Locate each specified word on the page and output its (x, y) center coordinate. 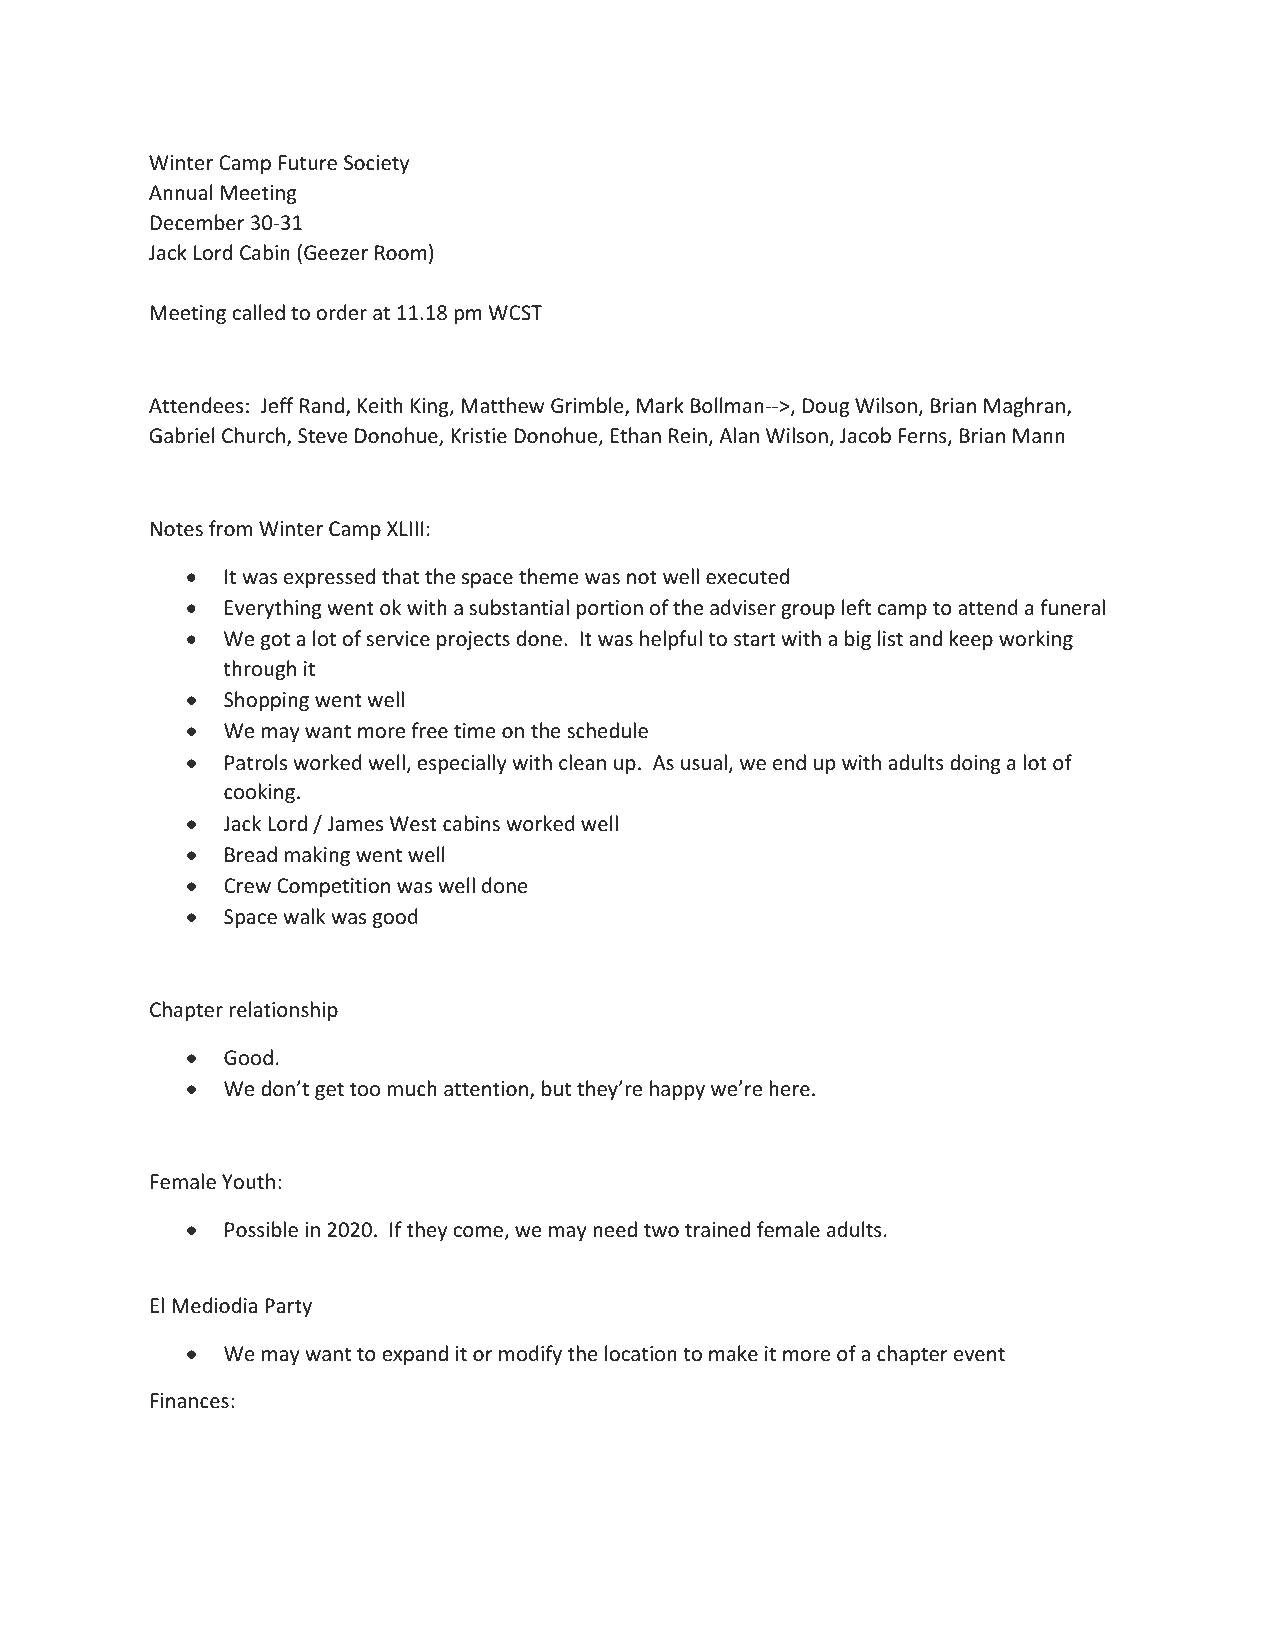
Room (401, 253)
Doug (826, 407)
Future (308, 163)
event (979, 1354)
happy (677, 1090)
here (789, 1088)
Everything (273, 609)
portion (610, 609)
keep (971, 640)
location (641, 1353)
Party (288, 1307)
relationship (284, 1011)
